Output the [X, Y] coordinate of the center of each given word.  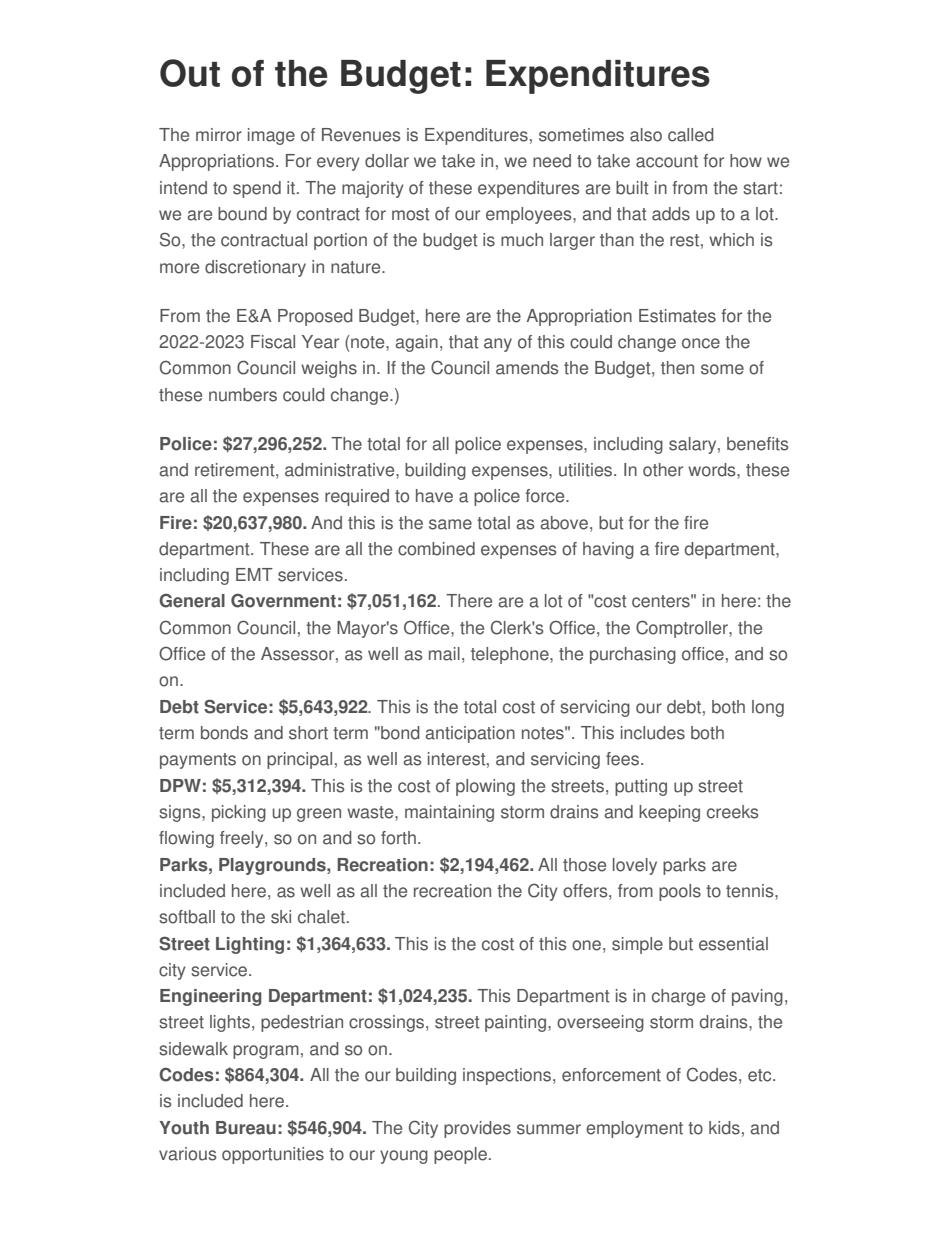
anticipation [470, 734]
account [667, 161]
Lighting [250, 945]
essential [733, 944]
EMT [254, 574]
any [498, 345]
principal [299, 760]
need [552, 161]
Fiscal [273, 342]
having [608, 550]
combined [436, 549]
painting [515, 1023]
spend [257, 189]
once [701, 343]
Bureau [246, 1128]
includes [653, 733]
